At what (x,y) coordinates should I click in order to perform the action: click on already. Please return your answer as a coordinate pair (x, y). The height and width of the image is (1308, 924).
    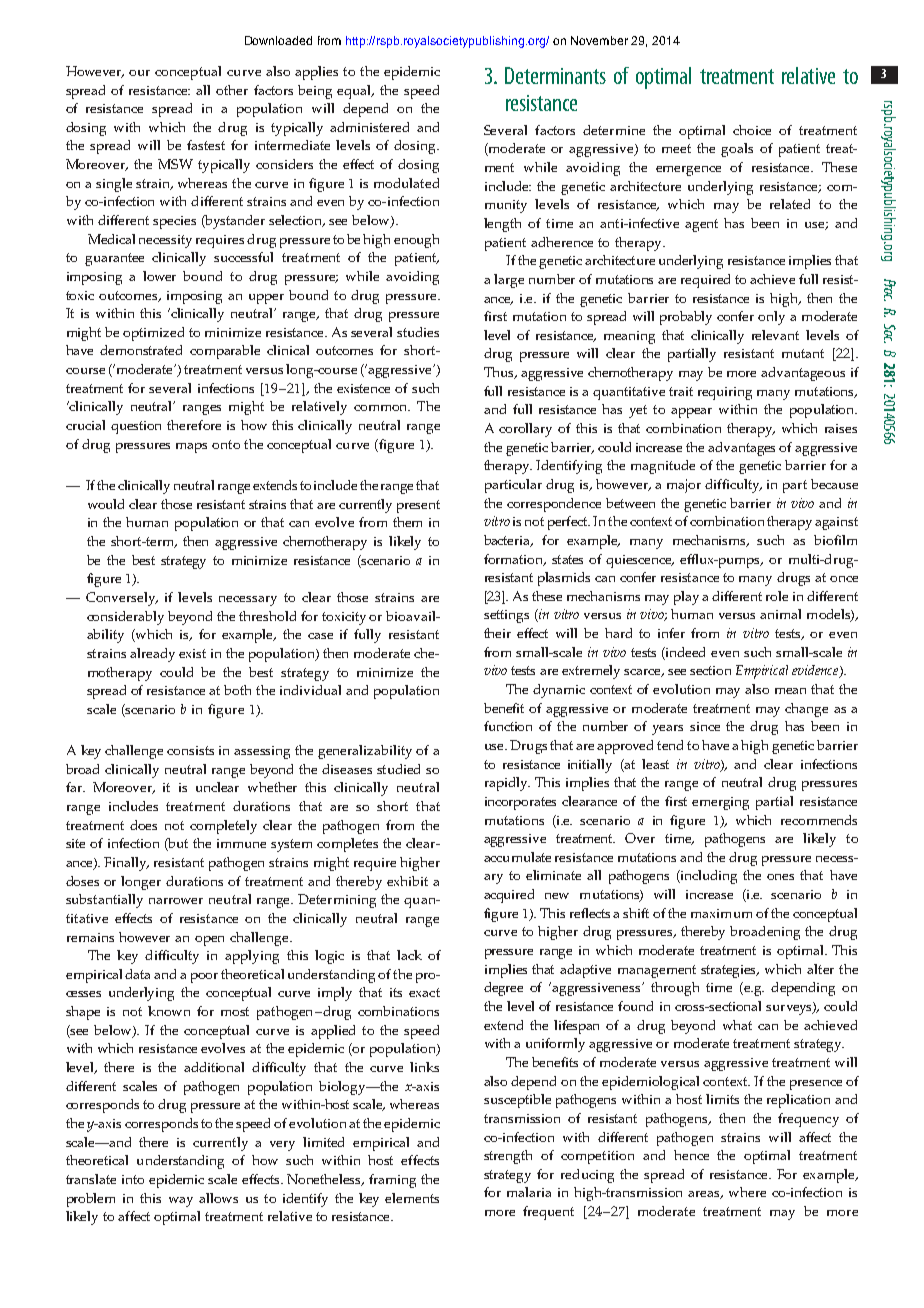
    Looking at the image, I should click on (152, 655).
